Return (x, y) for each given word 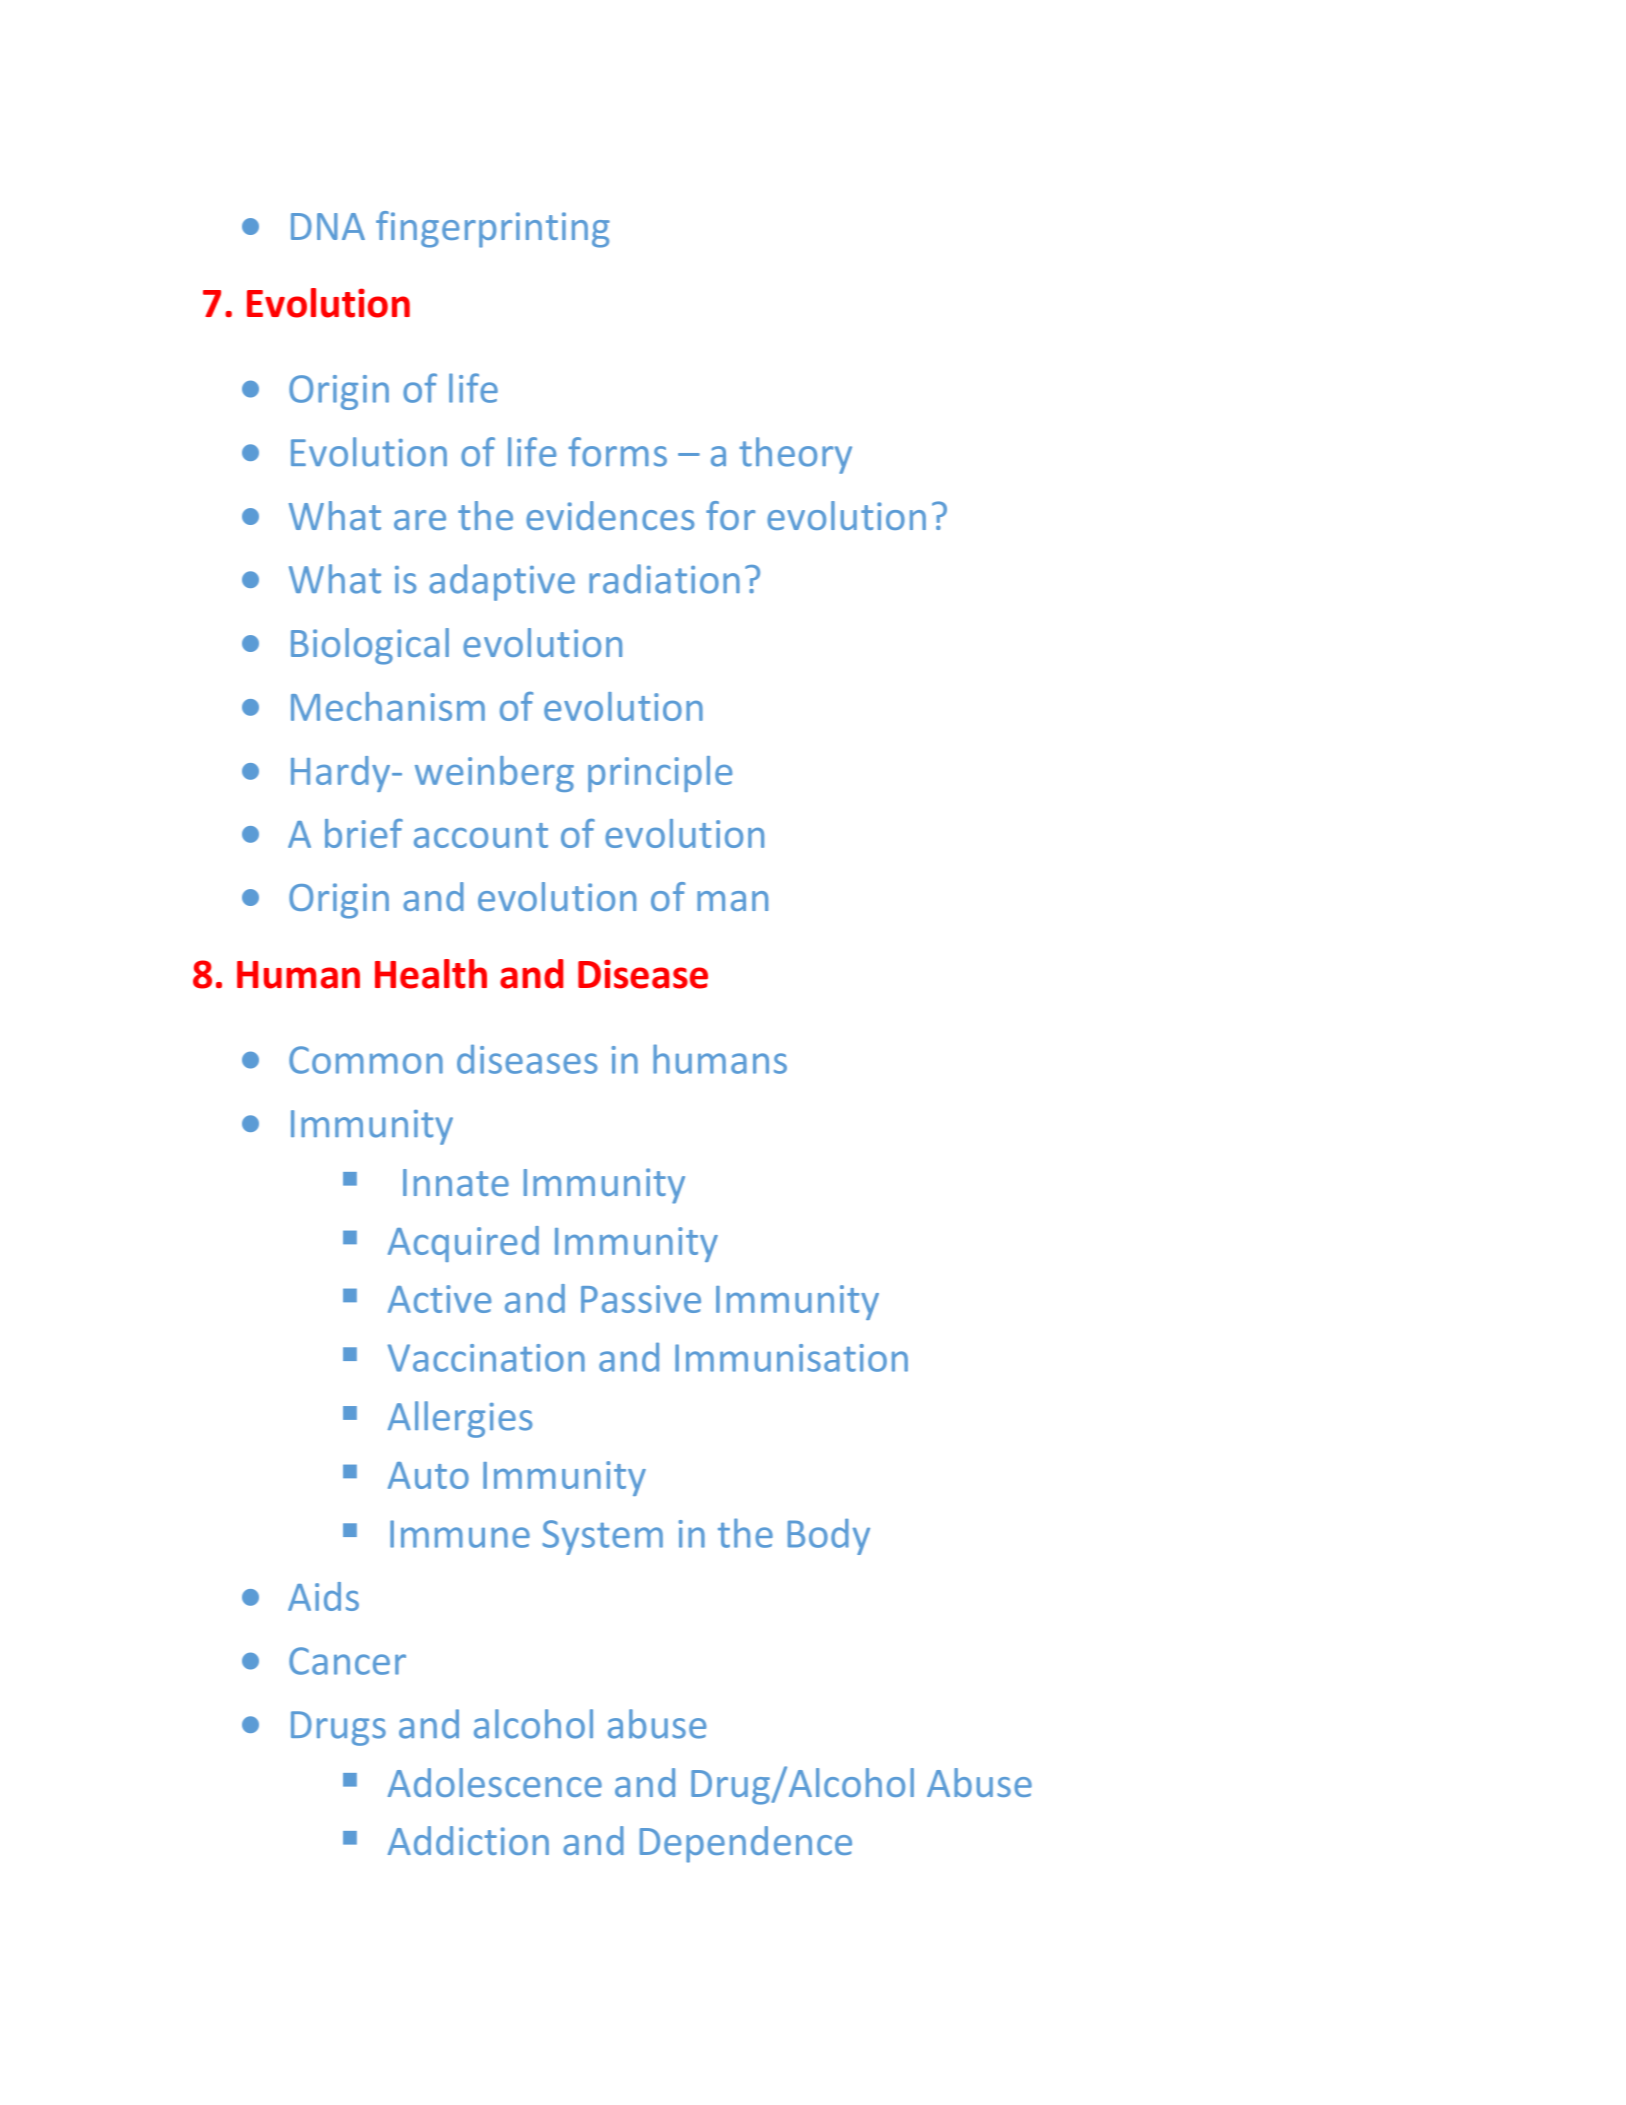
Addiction (468, 1840)
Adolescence (495, 1782)
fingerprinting (493, 229)
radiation (664, 579)
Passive (641, 1299)
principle (660, 774)
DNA (328, 226)
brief (364, 833)
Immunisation (791, 1358)
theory (795, 455)
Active (439, 1299)
